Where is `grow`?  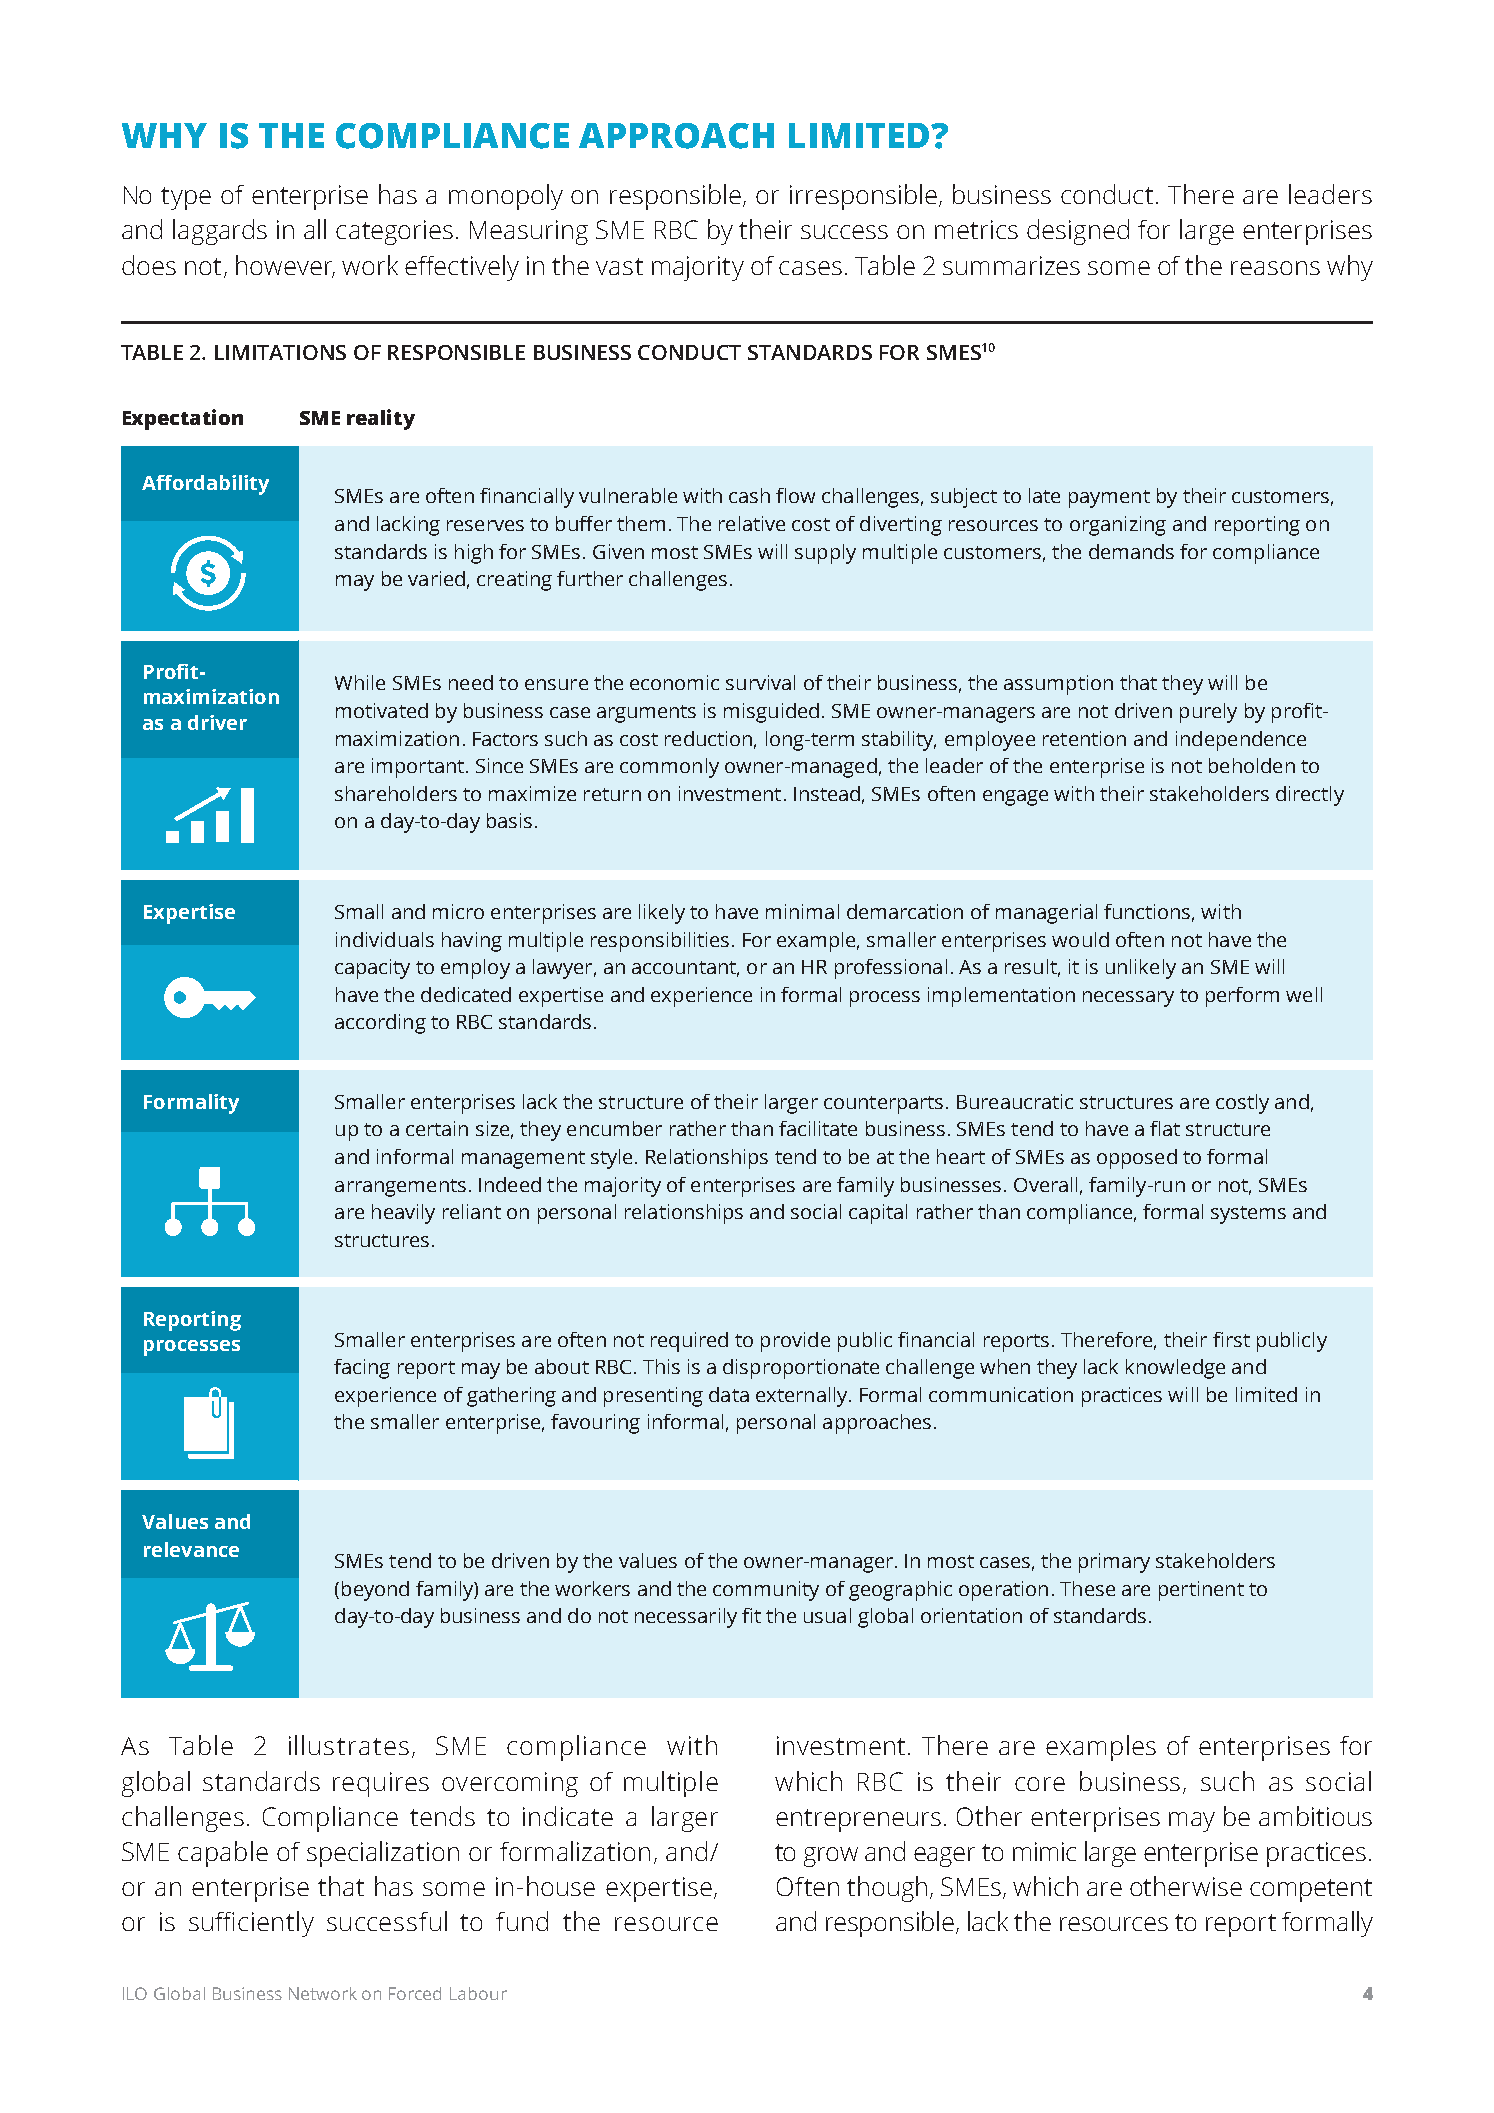
grow is located at coordinates (831, 1857).
